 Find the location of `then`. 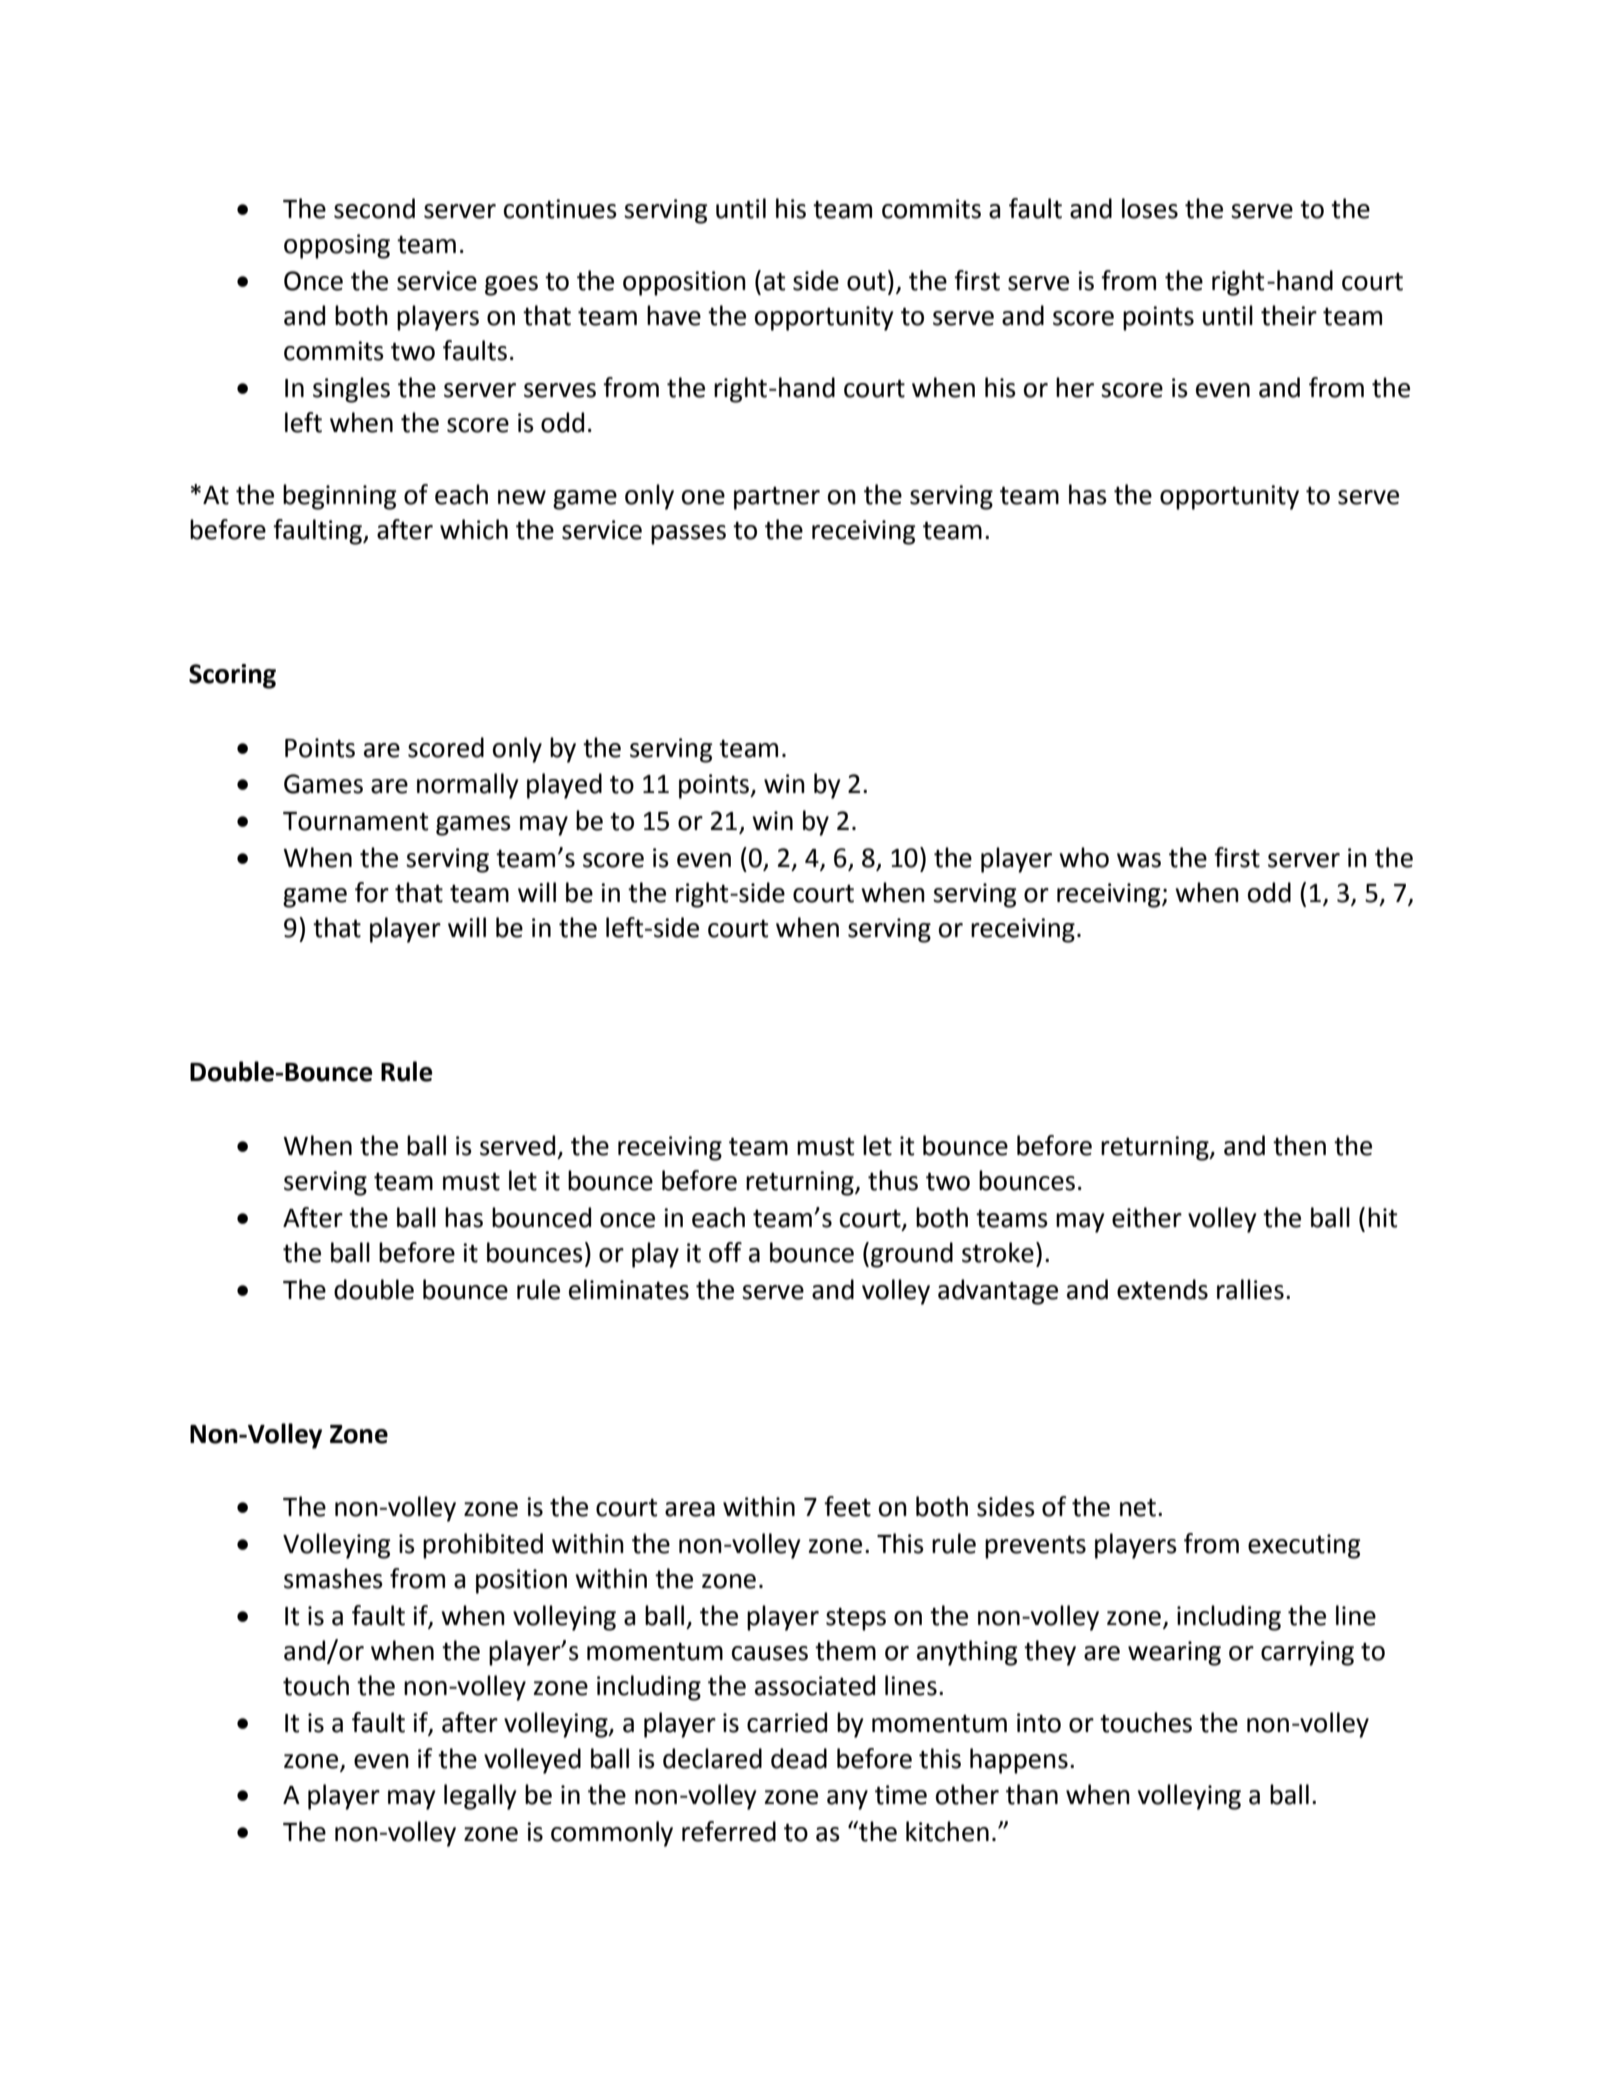

then is located at coordinates (1299, 1145).
